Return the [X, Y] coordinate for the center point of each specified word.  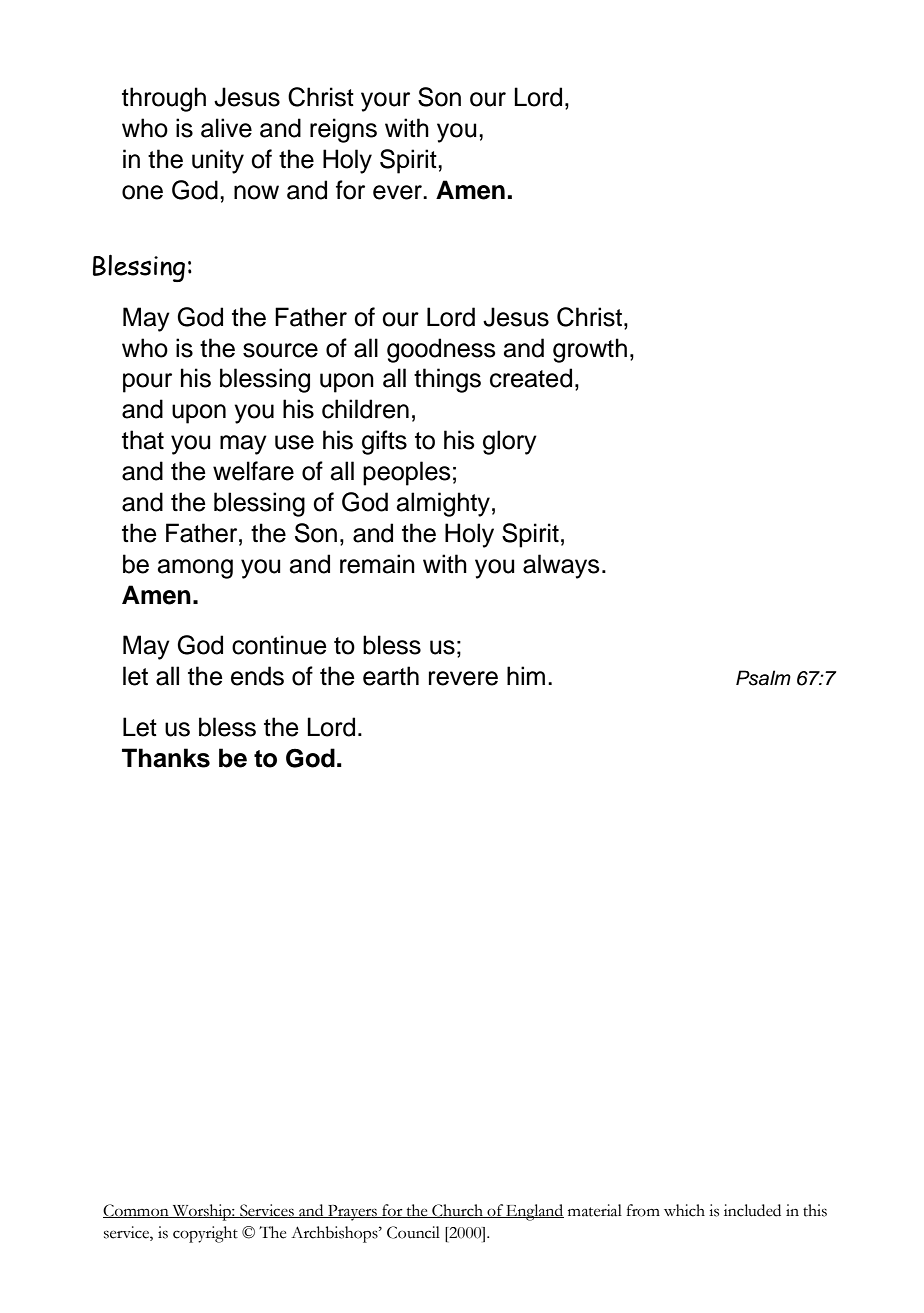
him [526, 675]
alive [226, 128]
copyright [205, 1234]
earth [391, 676]
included [752, 1210]
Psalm [763, 678]
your [385, 102]
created [531, 378]
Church [457, 1211]
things [447, 380]
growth [590, 350]
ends [257, 676]
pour [147, 383]
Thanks [166, 758]
